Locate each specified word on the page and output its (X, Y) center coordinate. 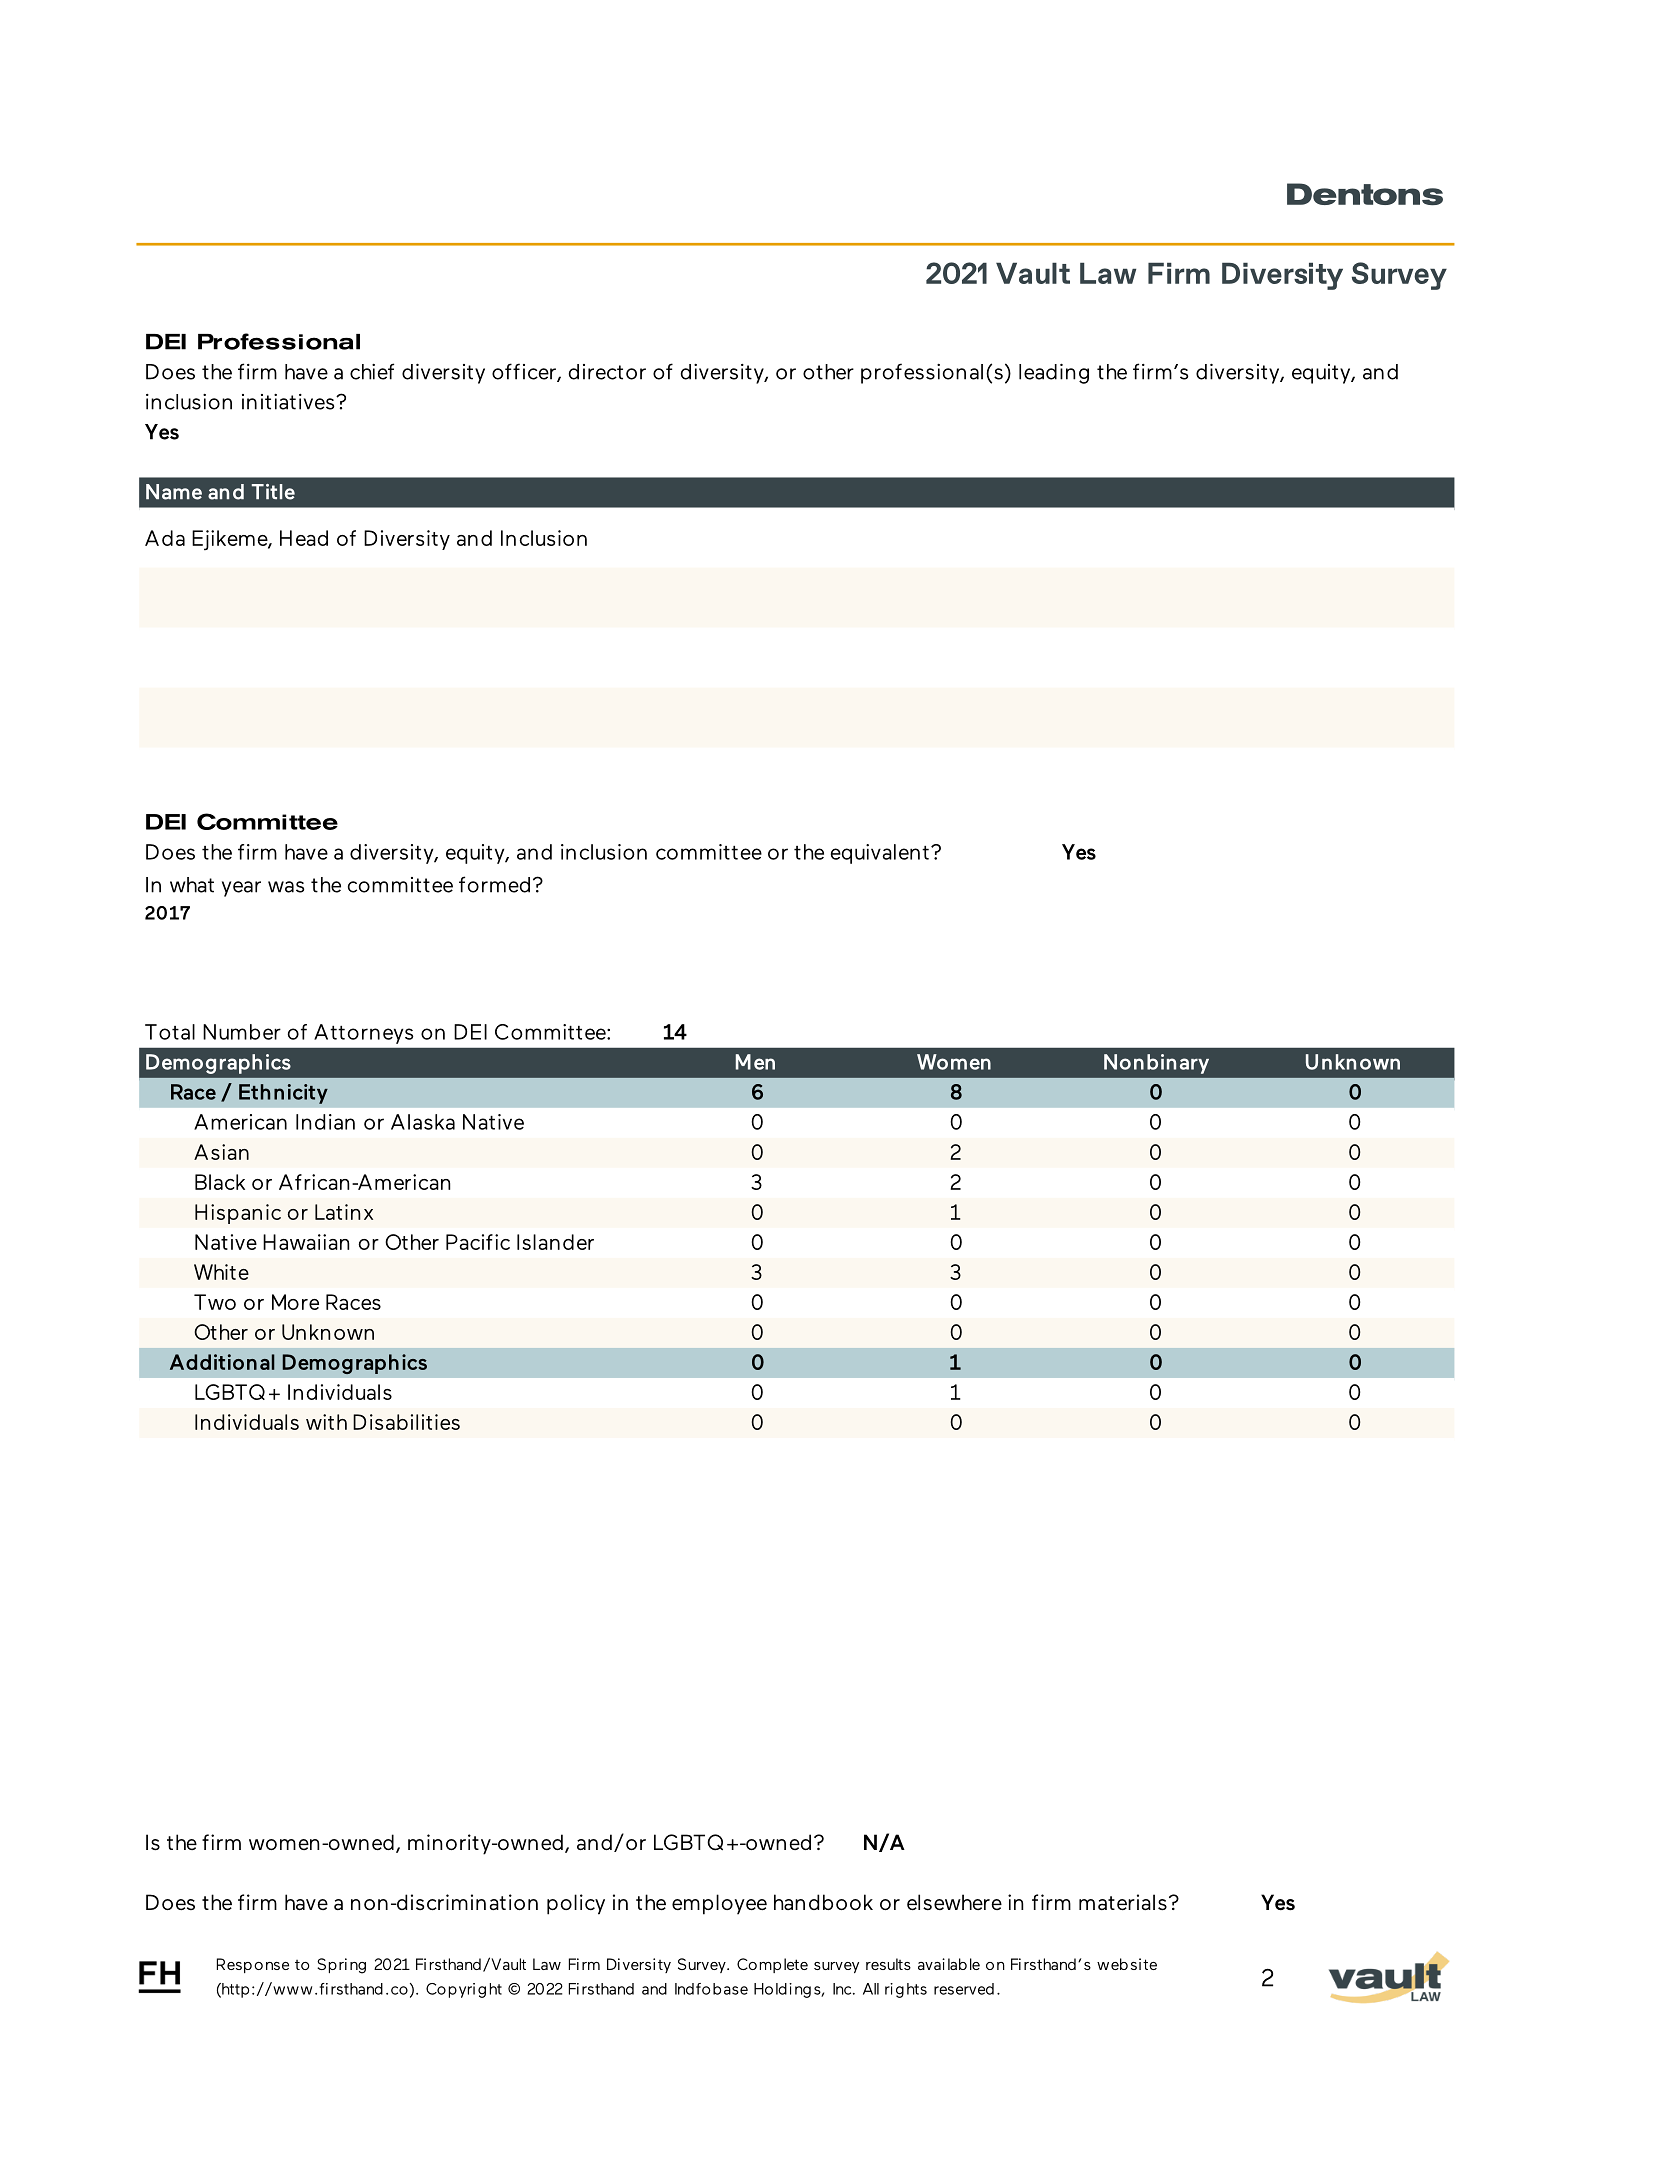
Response (253, 1965)
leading (1054, 373)
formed (494, 884)
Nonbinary (1156, 1064)
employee (719, 1904)
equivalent (879, 854)
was (286, 887)
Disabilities (406, 1422)
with (326, 1422)
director (607, 372)
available (949, 1964)
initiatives (289, 402)
